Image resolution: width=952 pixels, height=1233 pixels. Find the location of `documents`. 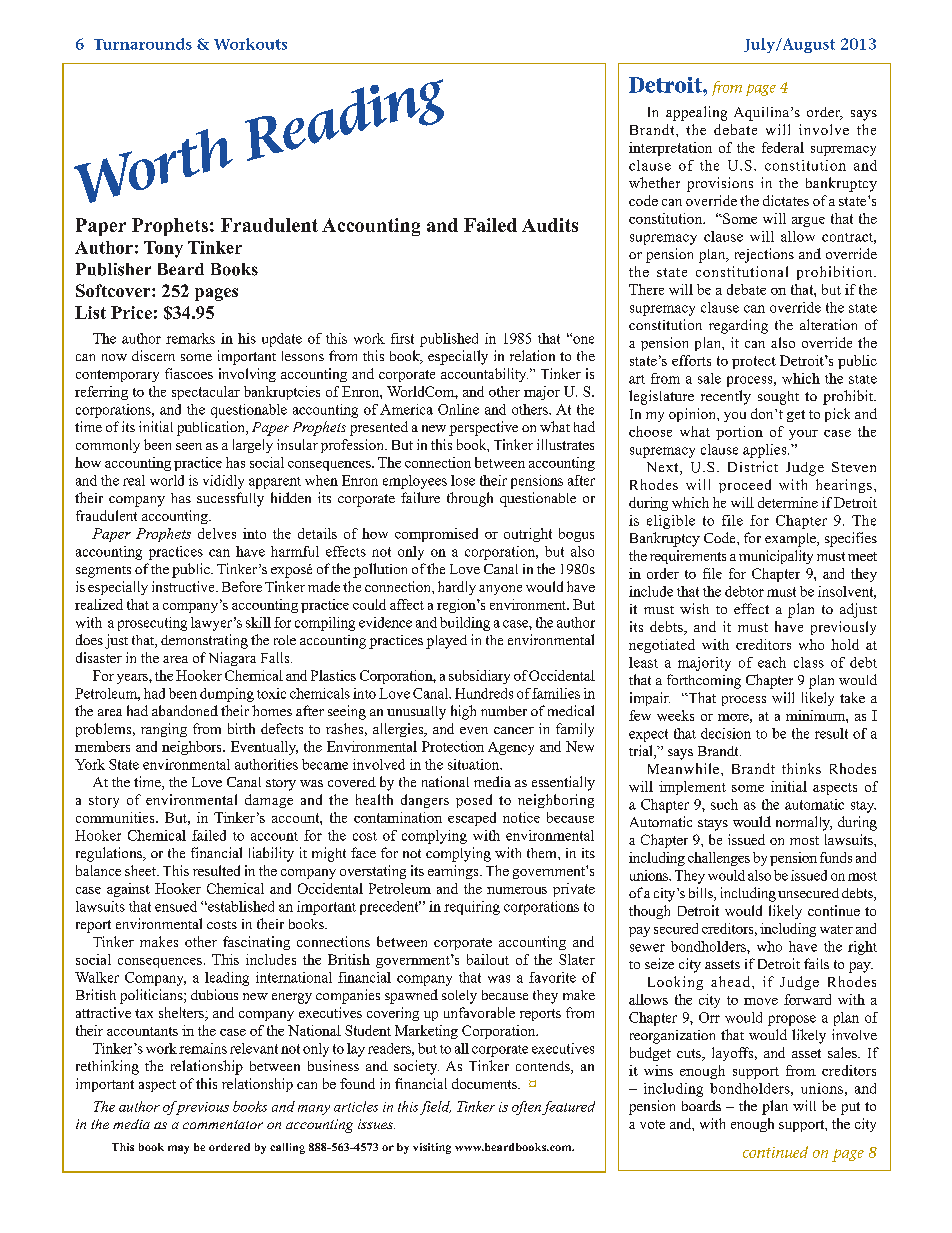

documents is located at coordinates (485, 1083).
